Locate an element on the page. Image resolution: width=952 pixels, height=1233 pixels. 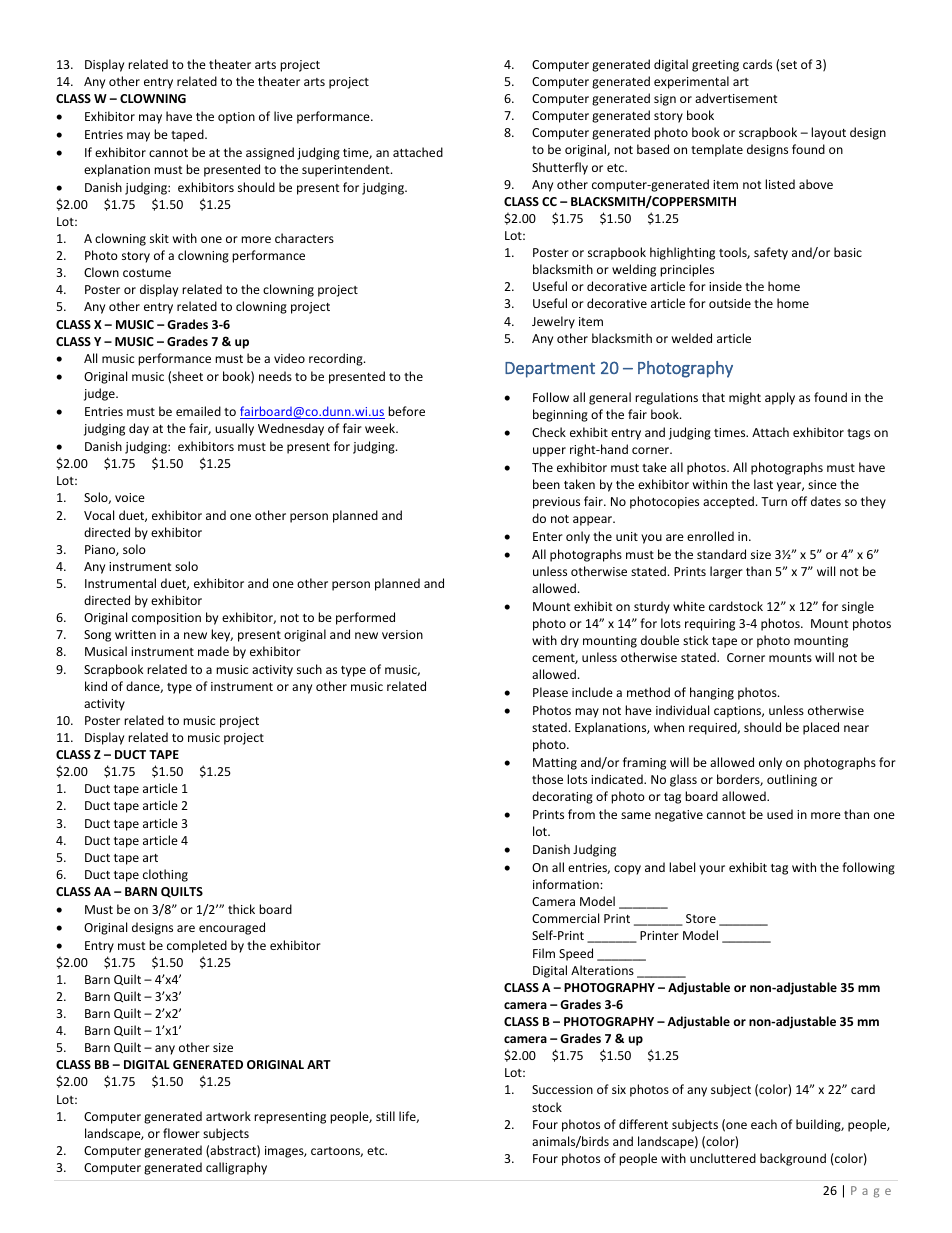
apply is located at coordinates (780, 398).
